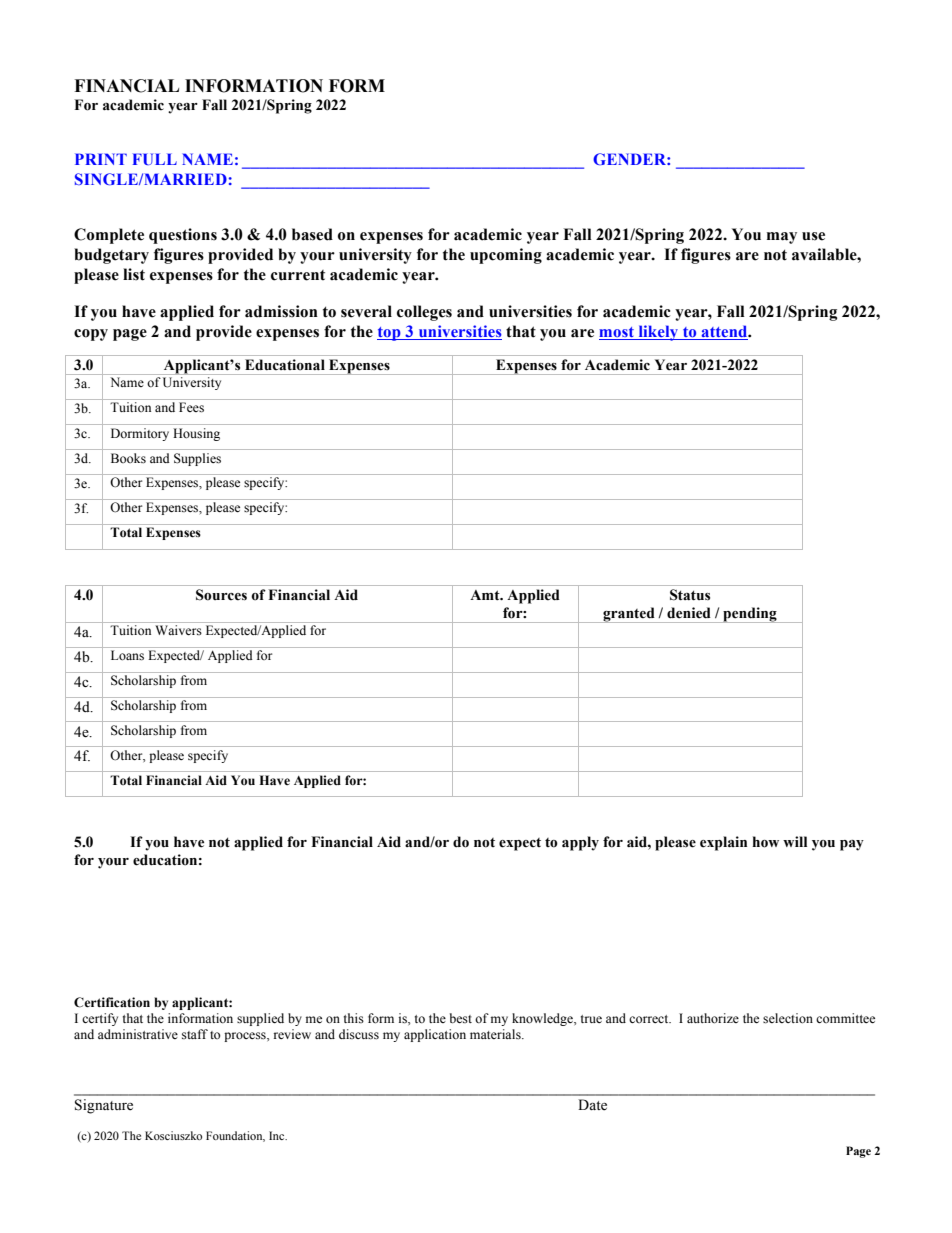 Image resolution: width=952 pixels, height=1233 pixels. What do you see at coordinates (104, 1106) in the image?
I see `Signature` at bounding box center [104, 1106].
